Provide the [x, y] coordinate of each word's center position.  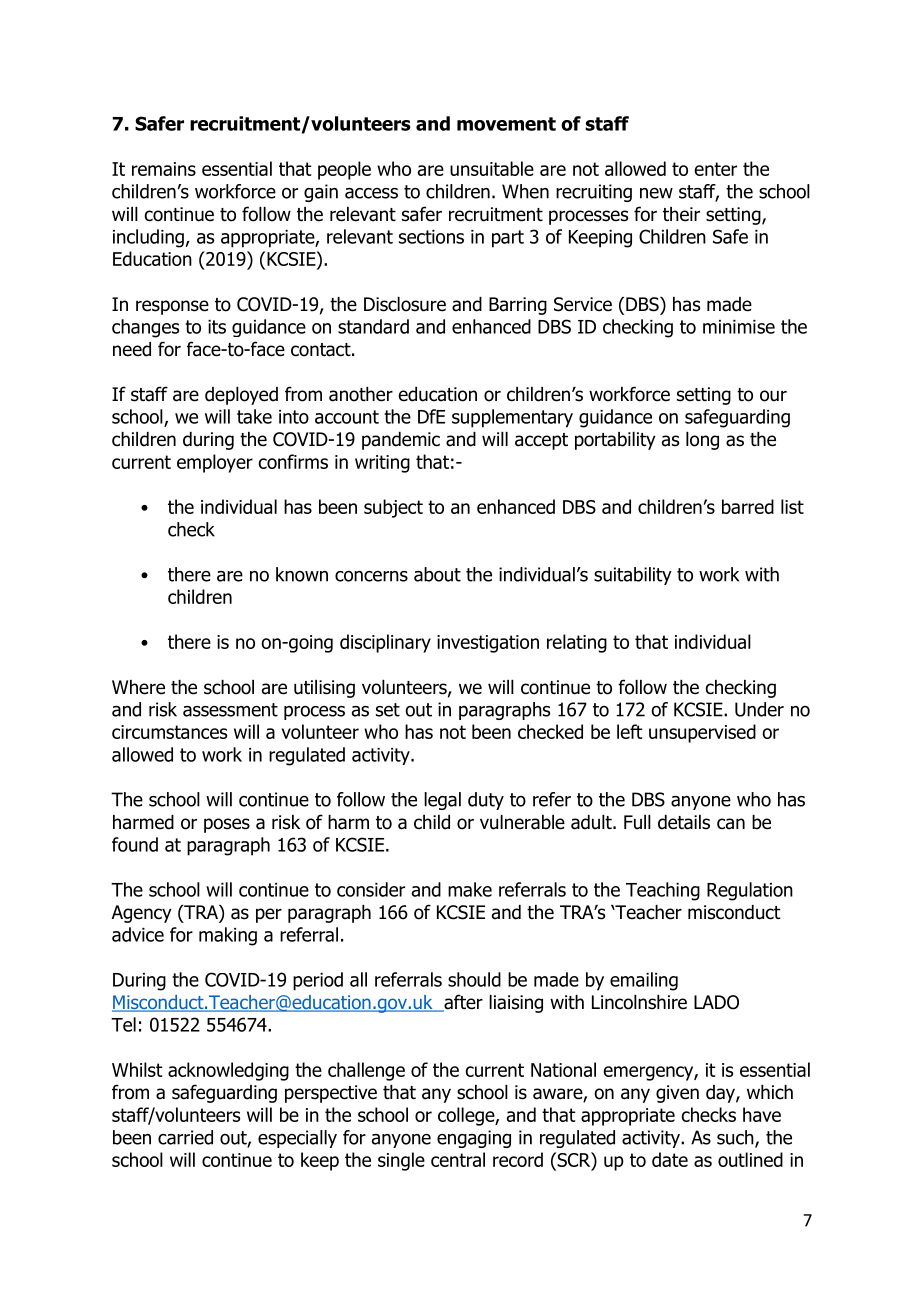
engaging [474, 1139]
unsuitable [492, 168]
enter [715, 169]
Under [759, 709]
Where [138, 687]
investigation [488, 644]
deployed [241, 396]
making [228, 936]
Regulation [750, 891]
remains [164, 169]
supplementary [512, 418]
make [470, 889]
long [702, 441]
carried [185, 1137]
